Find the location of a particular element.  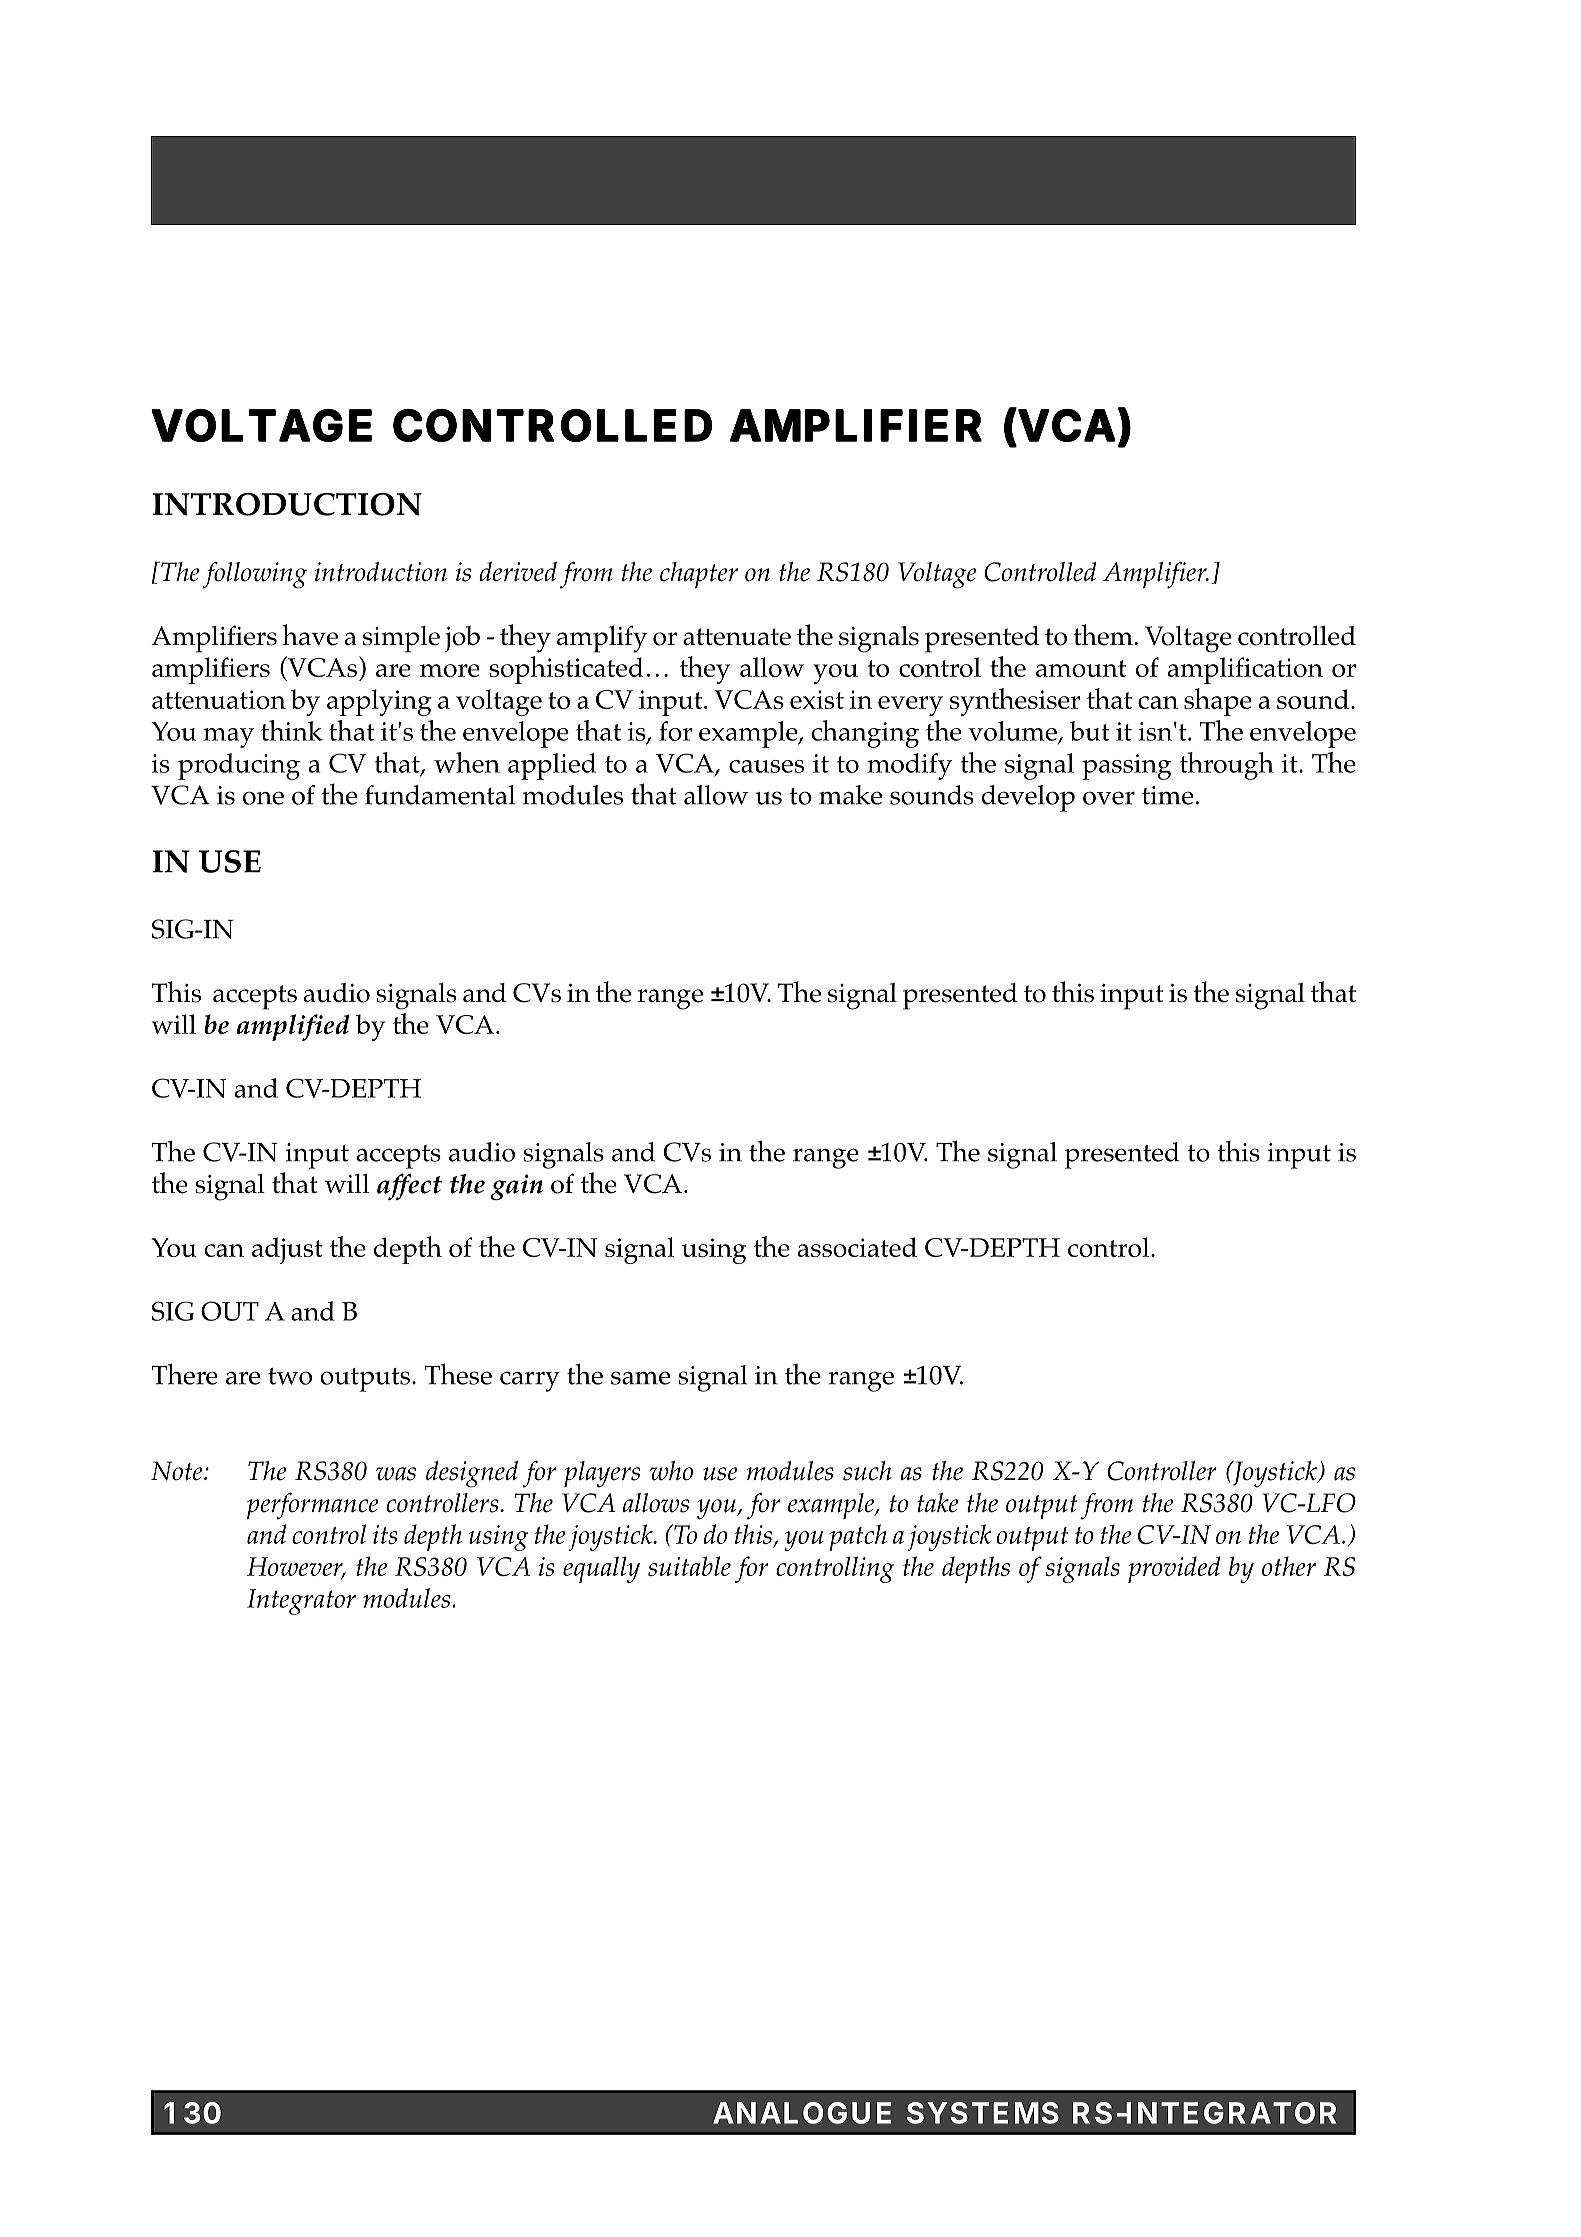

such is located at coordinates (867, 1471).
